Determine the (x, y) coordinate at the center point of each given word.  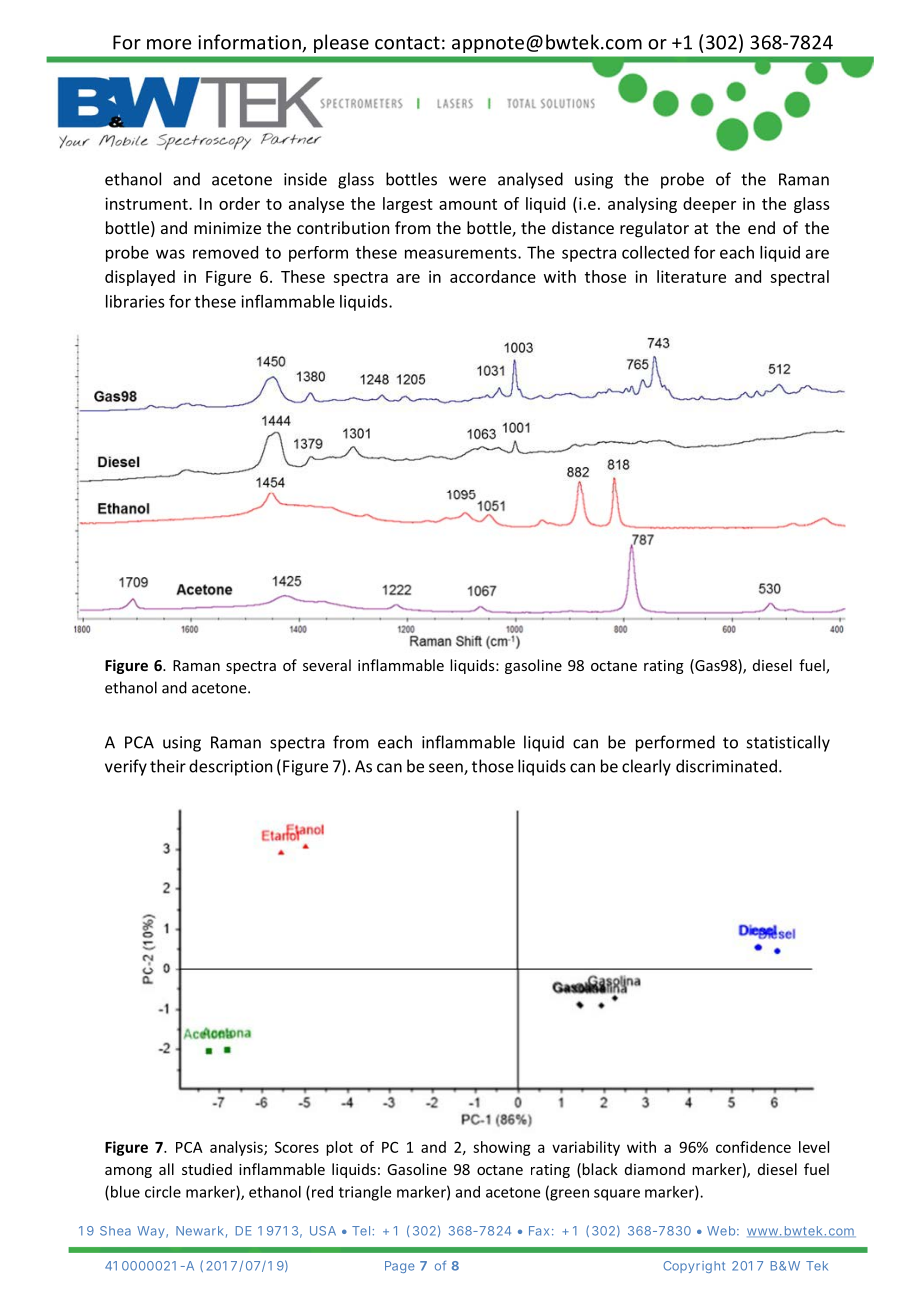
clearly (646, 767)
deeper (709, 205)
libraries (135, 301)
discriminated (726, 766)
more (169, 44)
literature (691, 276)
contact (407, 43)
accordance (493, 276)
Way (152, 1232)
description (230, 767)
